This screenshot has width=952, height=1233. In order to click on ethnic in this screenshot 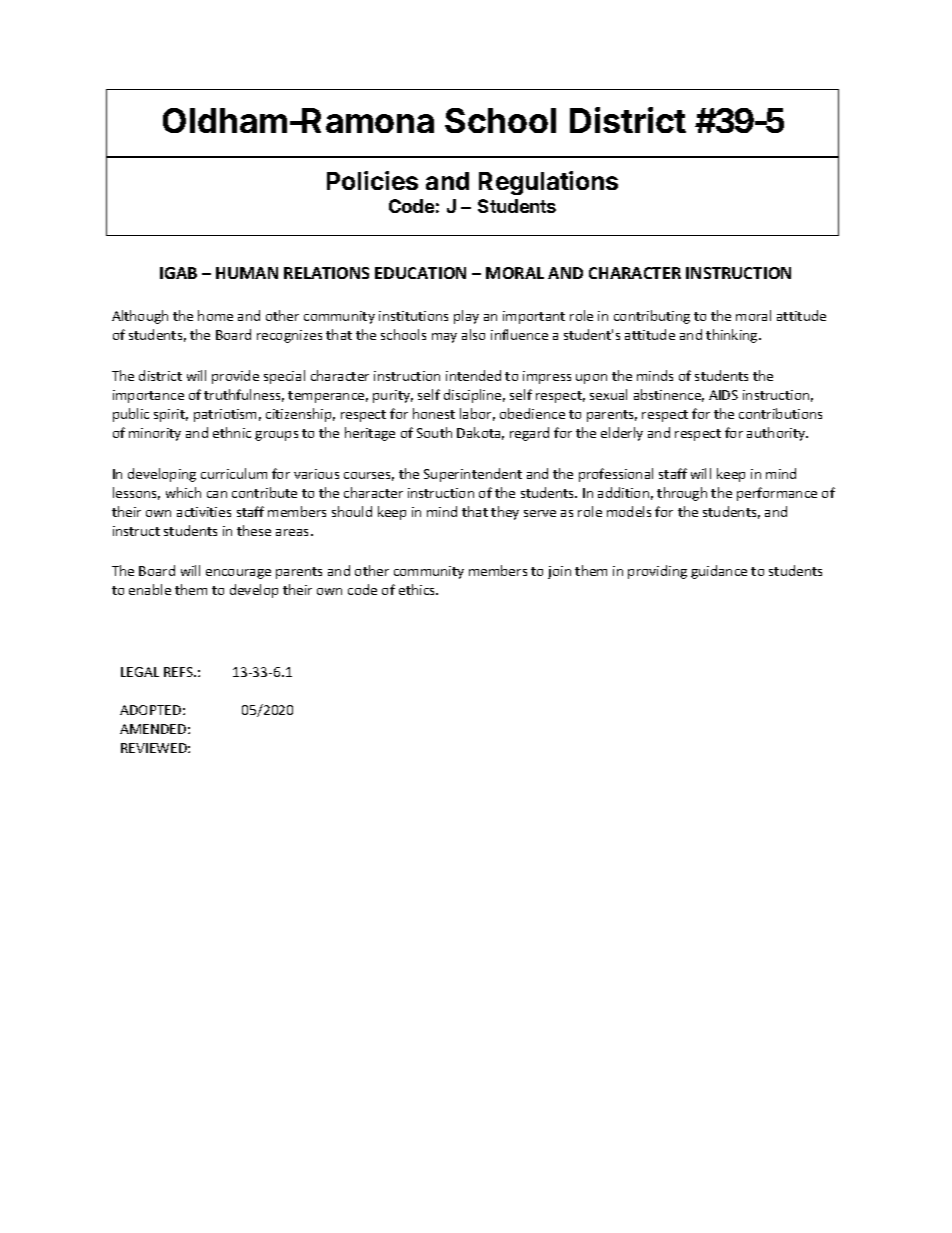, I will do `click(232, 432)`.
